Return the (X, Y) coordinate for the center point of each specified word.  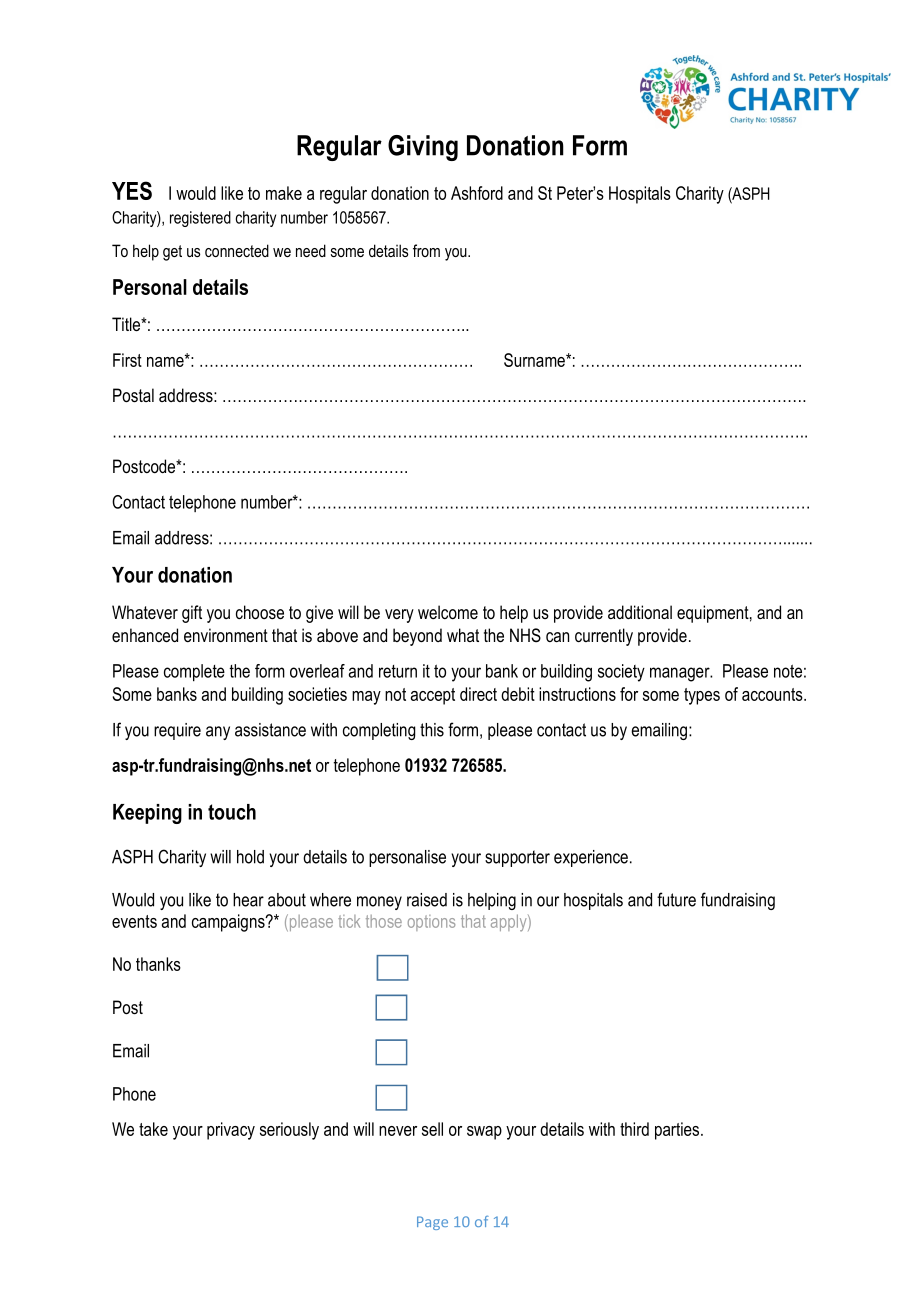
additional (640, 612)
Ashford (477, 193)
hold (250, 857)
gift (192, 614)
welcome (448, 612)
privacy (231, 1131)
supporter (517, 858)
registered (200, 219)
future (676, 899)
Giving (423, 148)
